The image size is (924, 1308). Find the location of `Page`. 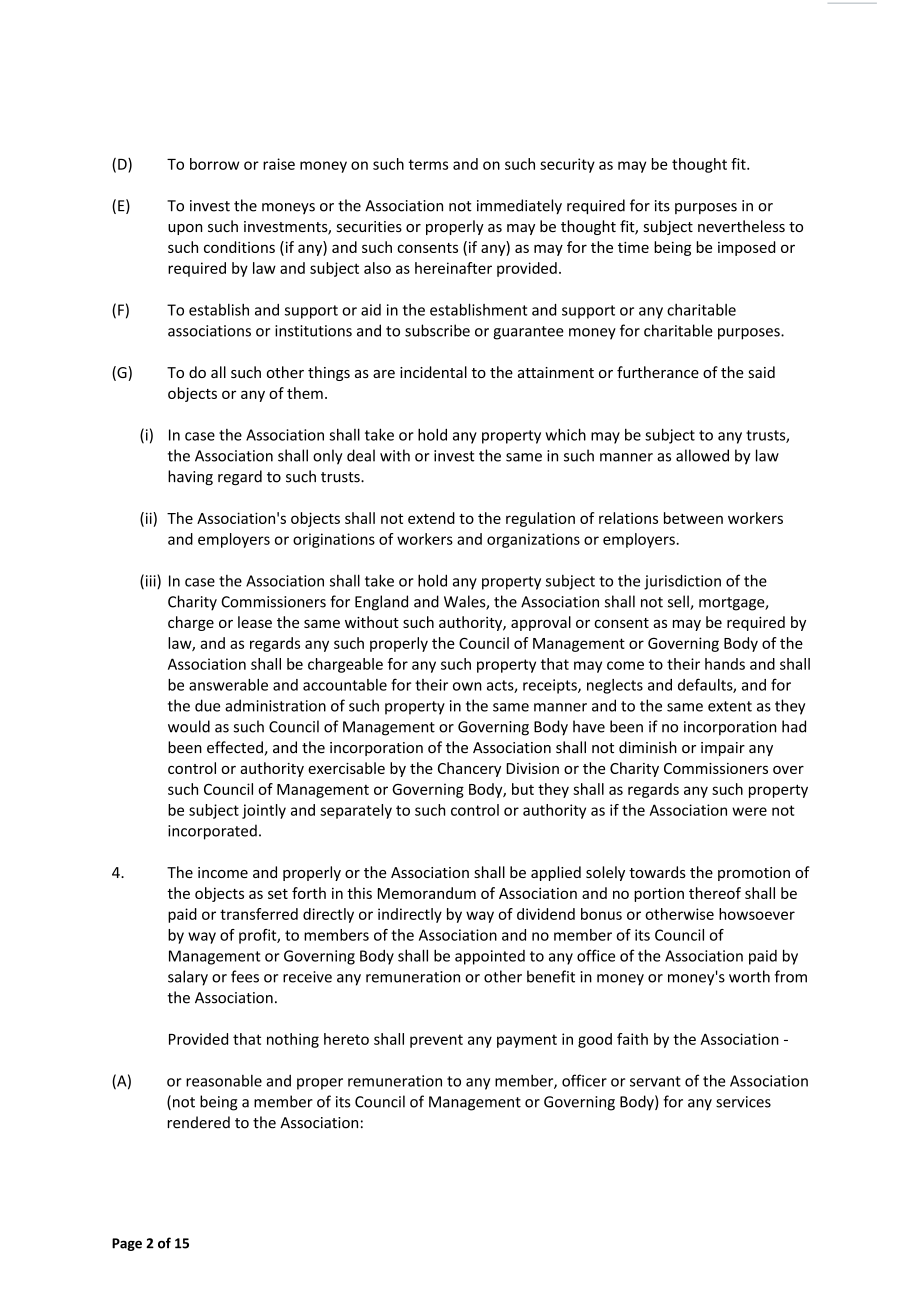

Page is located at coordinates (127, 1244).
